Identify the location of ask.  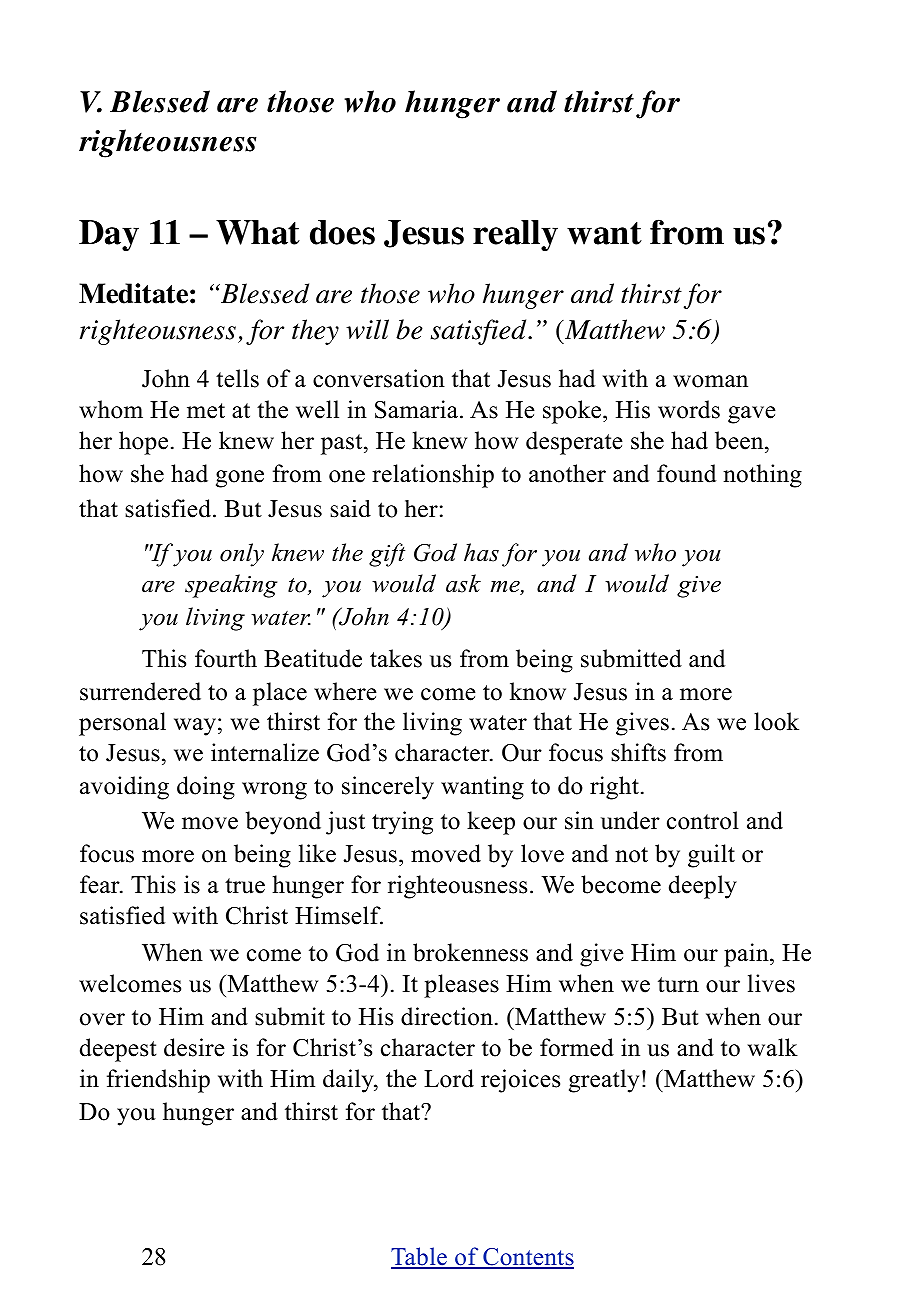
(463, 583).
